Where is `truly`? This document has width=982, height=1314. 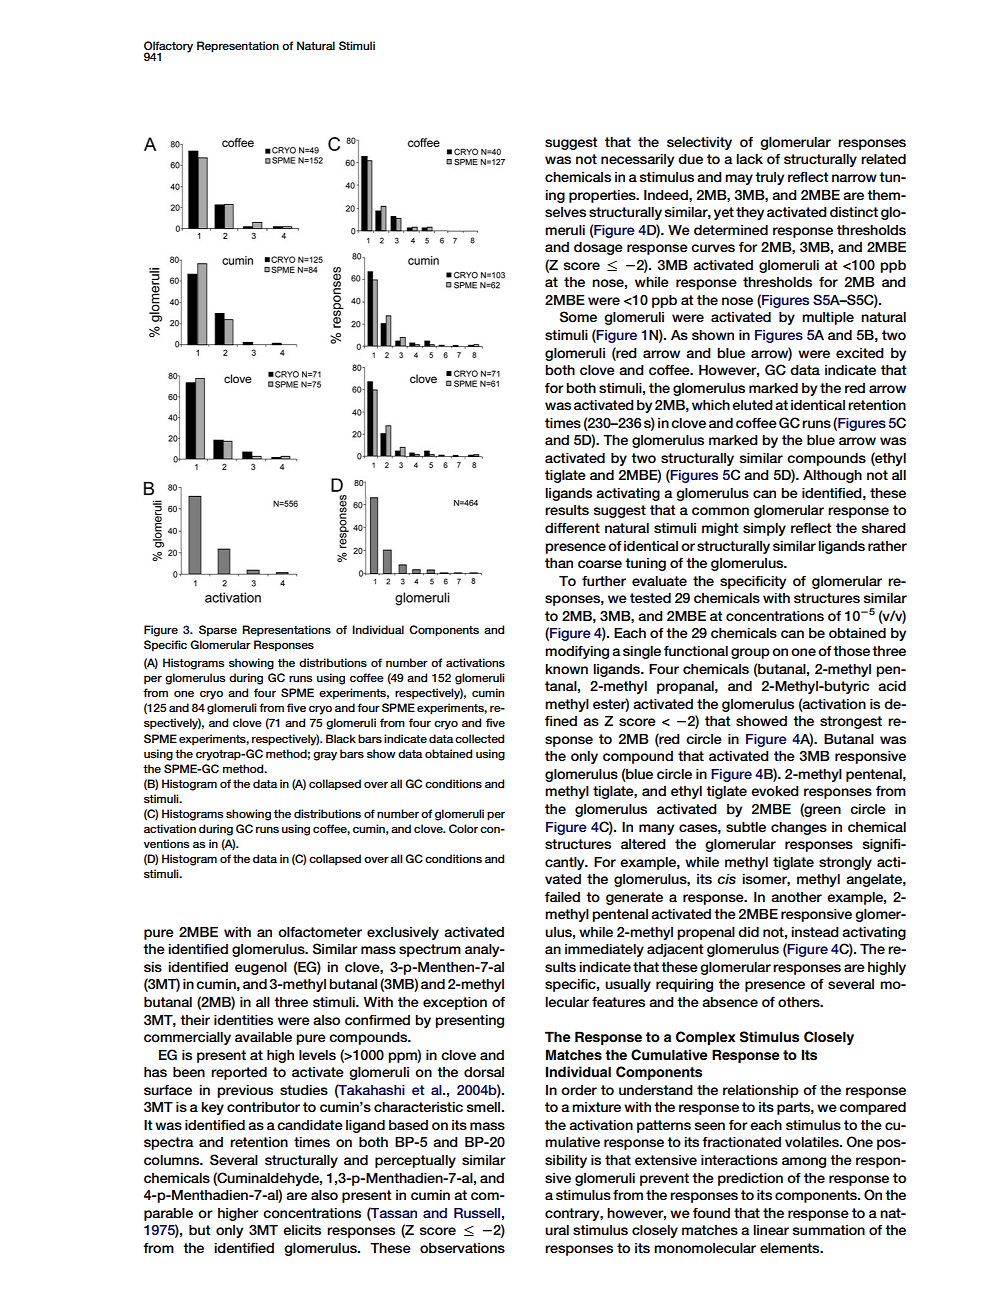
truly is located at coordinates (769, 178).
